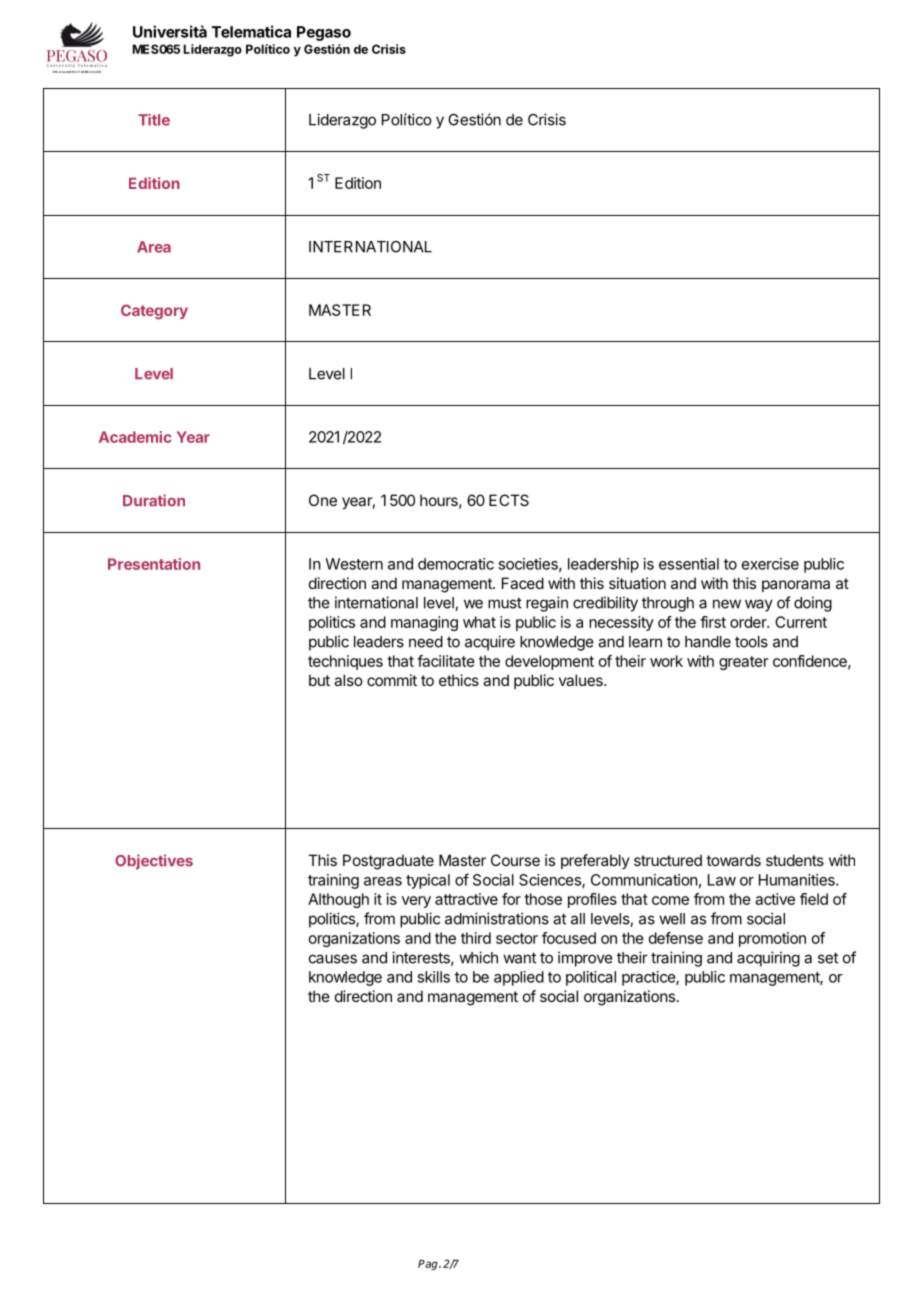 The width and height of the document is (924, 1308). I want to click on Title, so click(154, 120).
